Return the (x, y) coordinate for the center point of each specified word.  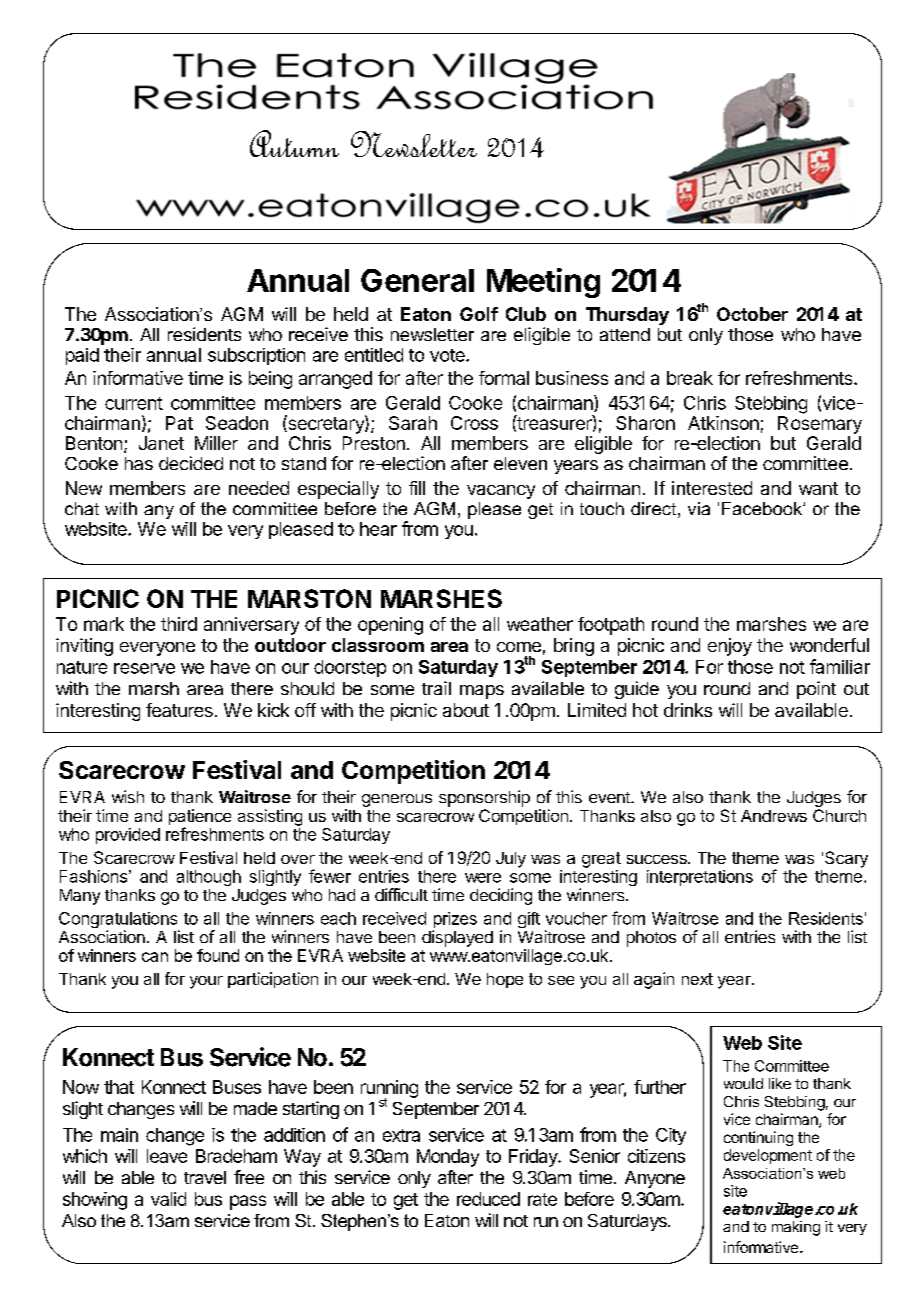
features (179, 710)
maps (482, 692)
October (752, 314)
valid (168, 1199)
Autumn (294, 143)
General (417, 280)
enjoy (730, 647)
